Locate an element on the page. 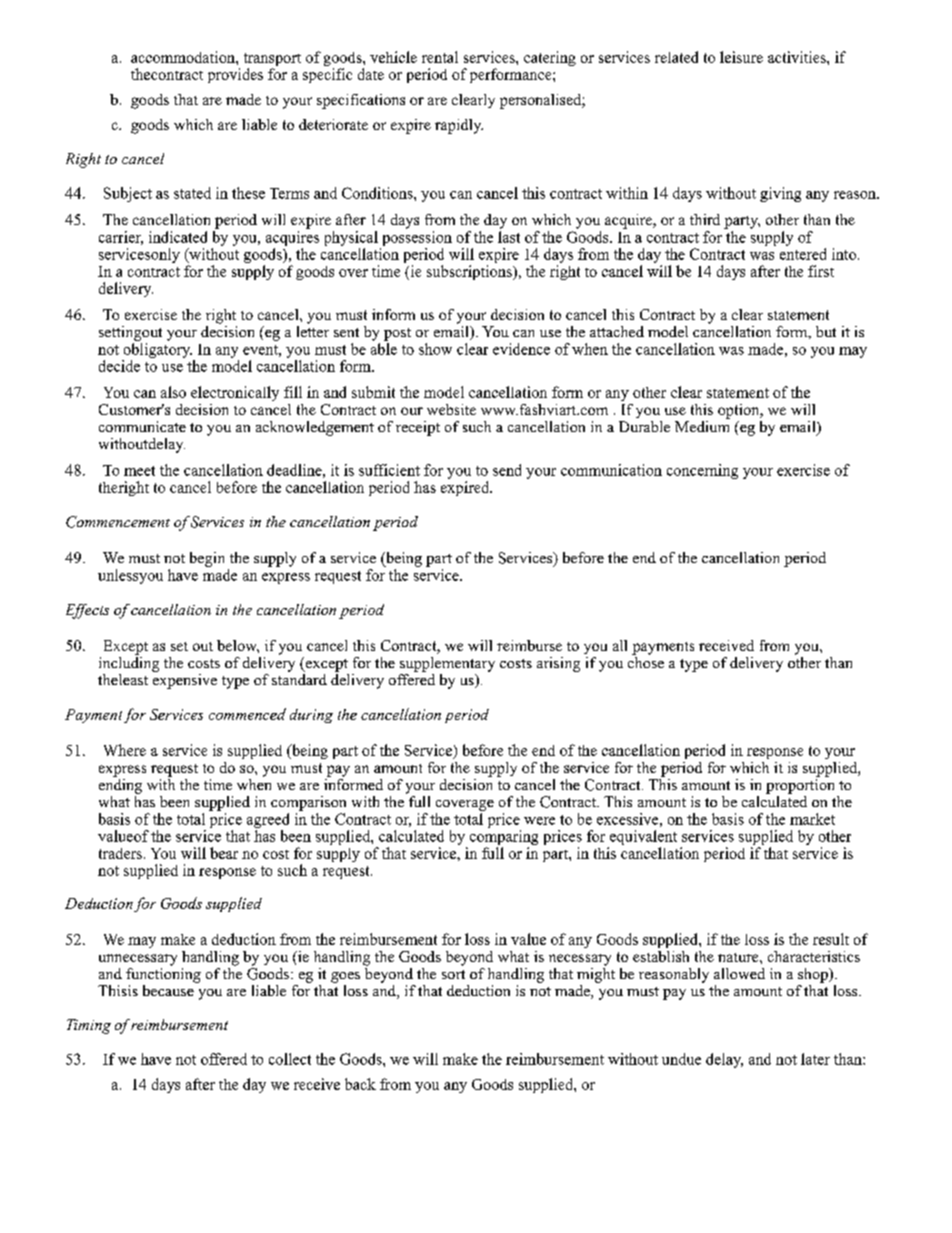 Image resolution: width=952 pixels, height=1233 pixels. also is located at coordinates (173, 392).
